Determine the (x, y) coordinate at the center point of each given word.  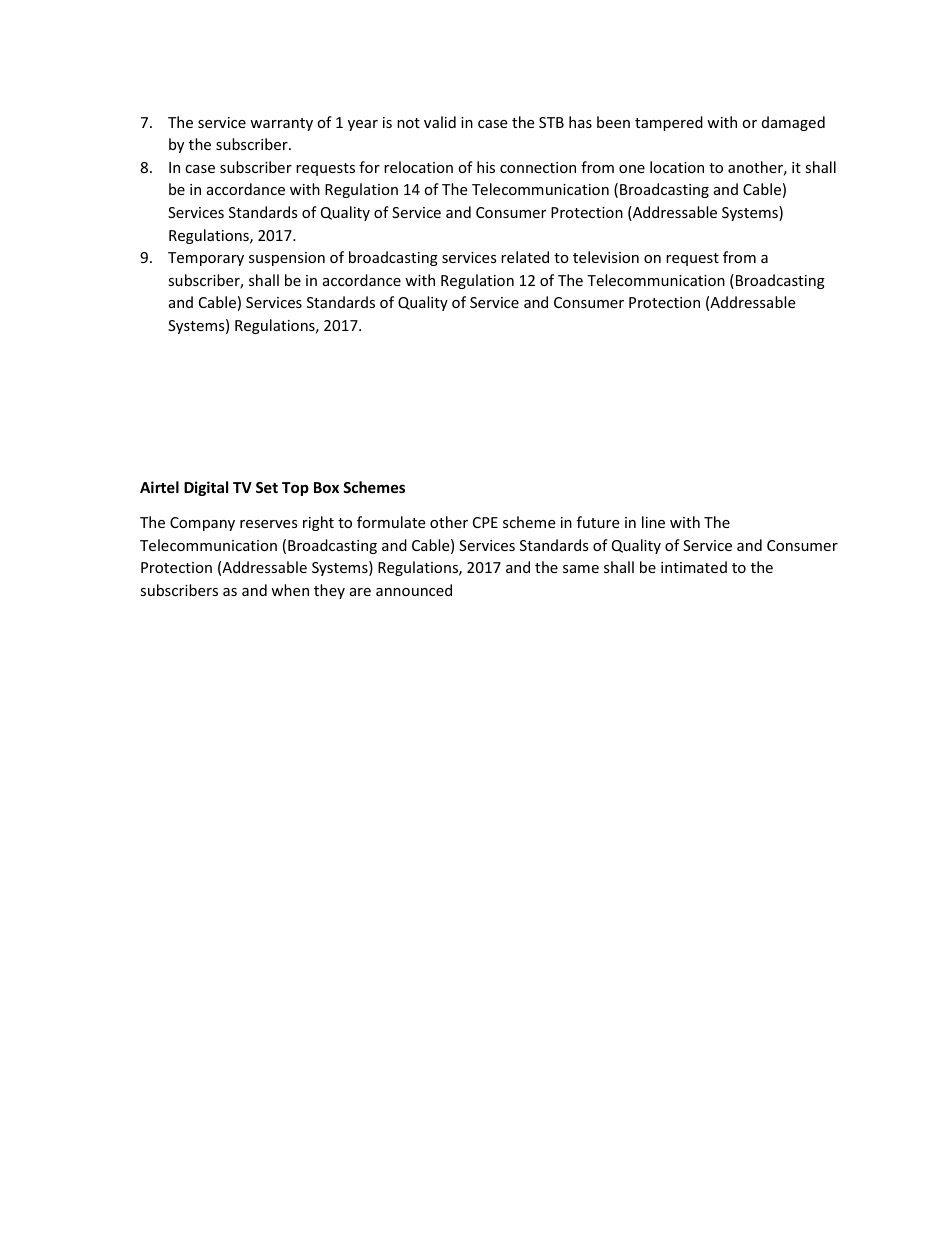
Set (267, 487)
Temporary (206, 259)
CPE (485, 522)
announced (414, 590)
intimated (694, 567)
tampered (669, 123)
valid (440, 122)
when (290, 590)
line (653, 522)
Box (326, 487)
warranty (281, 124)
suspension (287, 259)
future (598, 522)
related (525, 257)
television (606, 257)
